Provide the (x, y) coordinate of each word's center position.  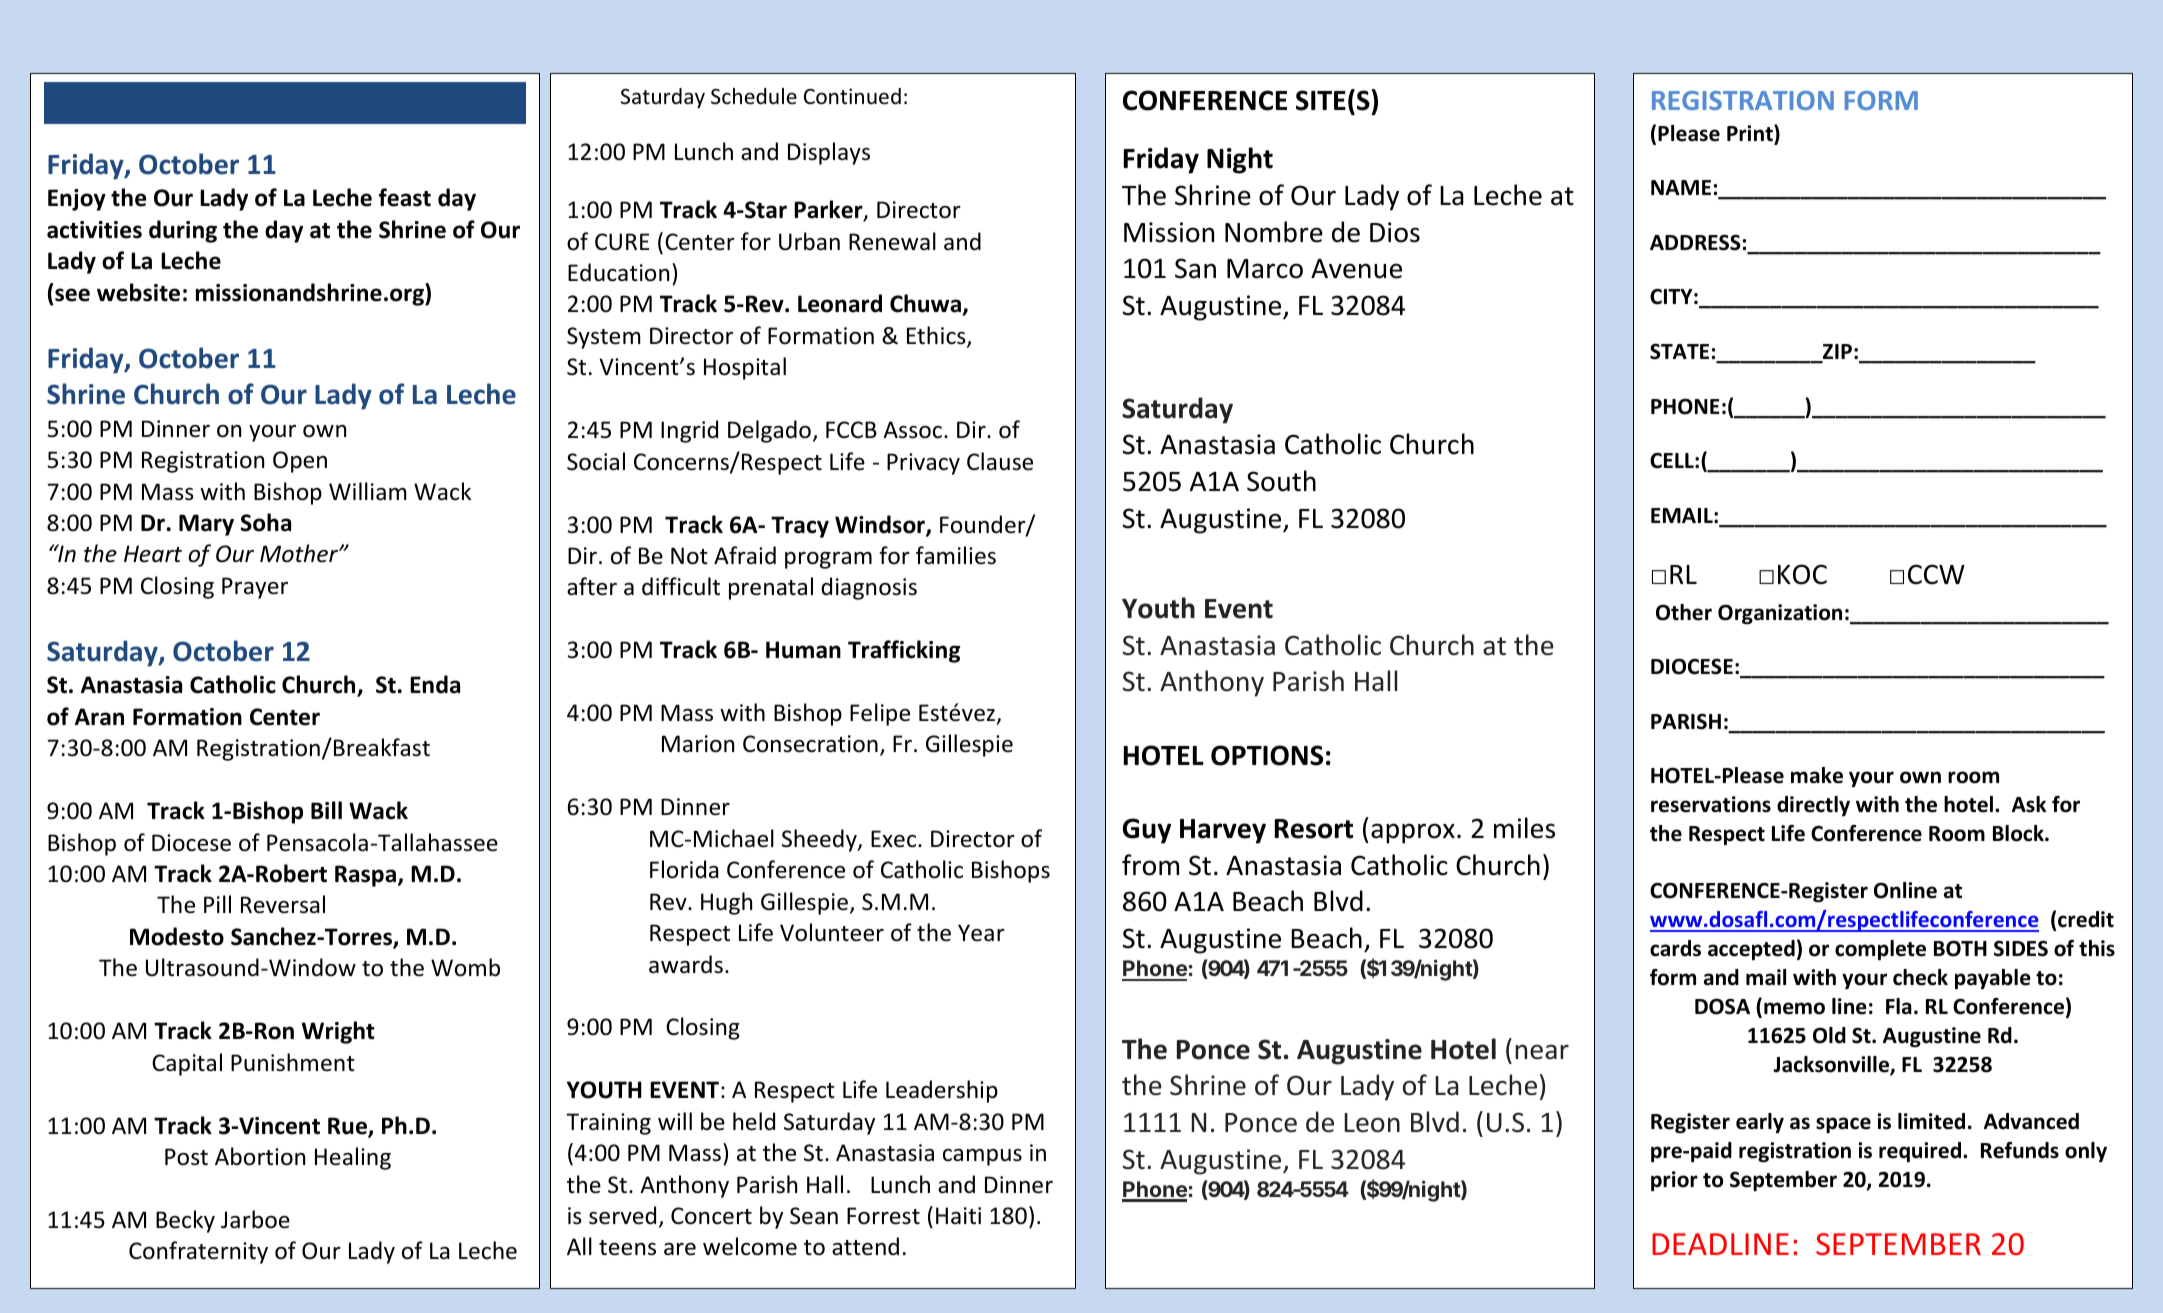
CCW (1936, 574)
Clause (1000, 461)
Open (300, 462)
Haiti (958, 1215)
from (1150, 865)
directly (1813, 806)
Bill (326, 810)
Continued (852, 96)
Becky (185, 1221)
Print (1751, 134)
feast (405, 197)
